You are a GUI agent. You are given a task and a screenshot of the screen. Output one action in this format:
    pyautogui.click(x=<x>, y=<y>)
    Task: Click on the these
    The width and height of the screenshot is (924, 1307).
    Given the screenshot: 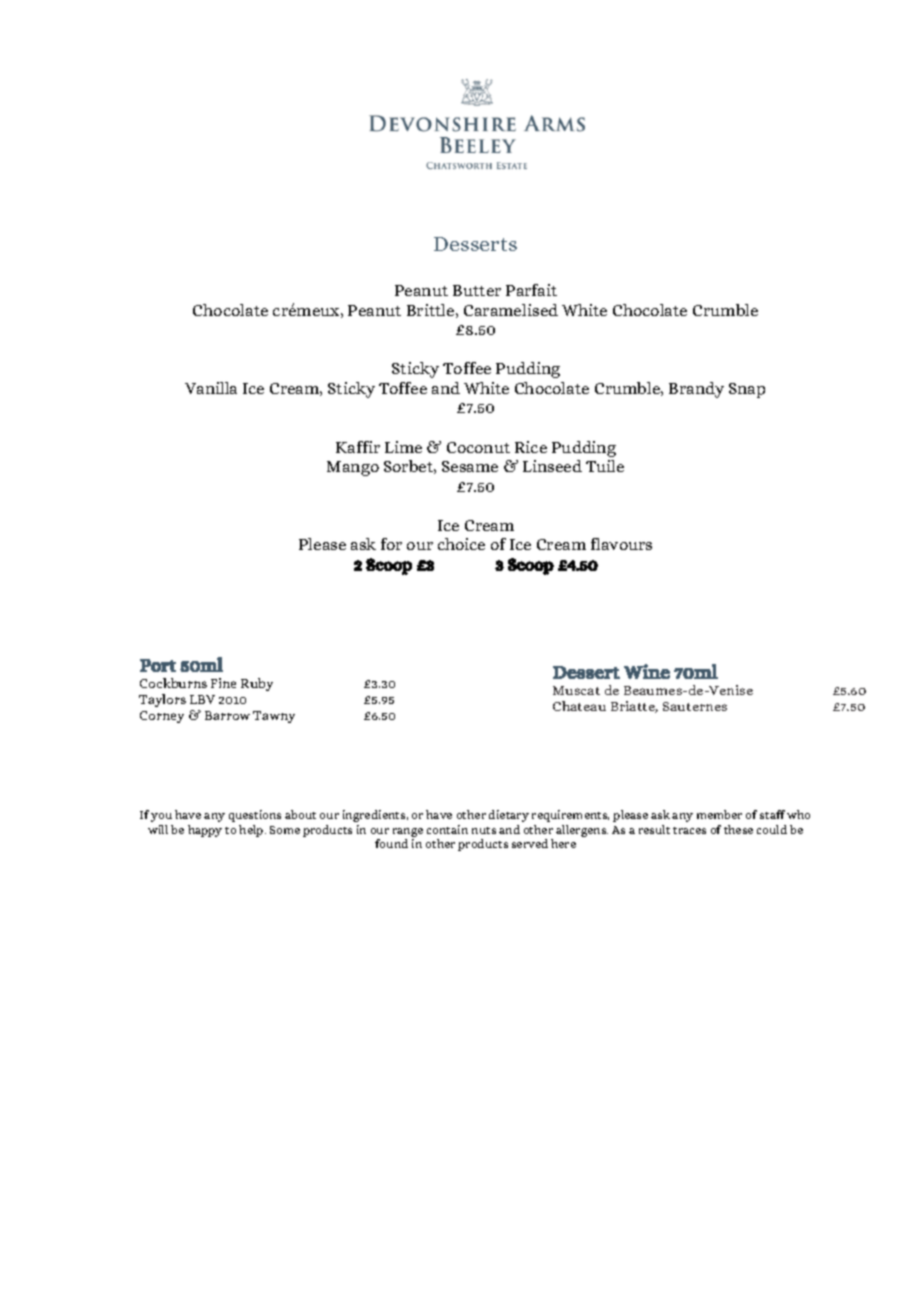 What is the action you would take?
    pyautogui.click(x=738, y=829)
